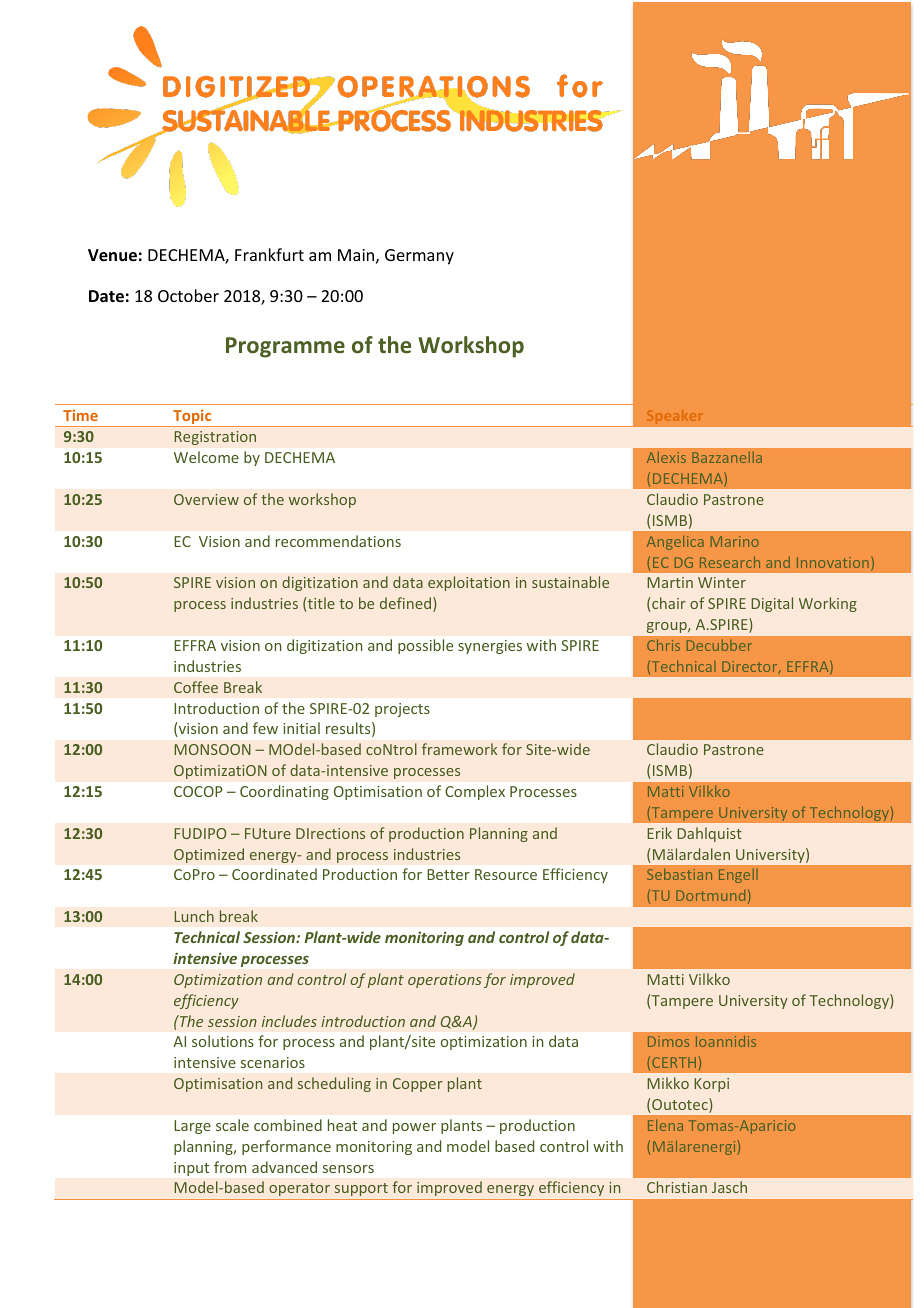  What do you see at coordinates (188, 295) in the screenshot?
I see `October` at bounding box center [188, 295].
